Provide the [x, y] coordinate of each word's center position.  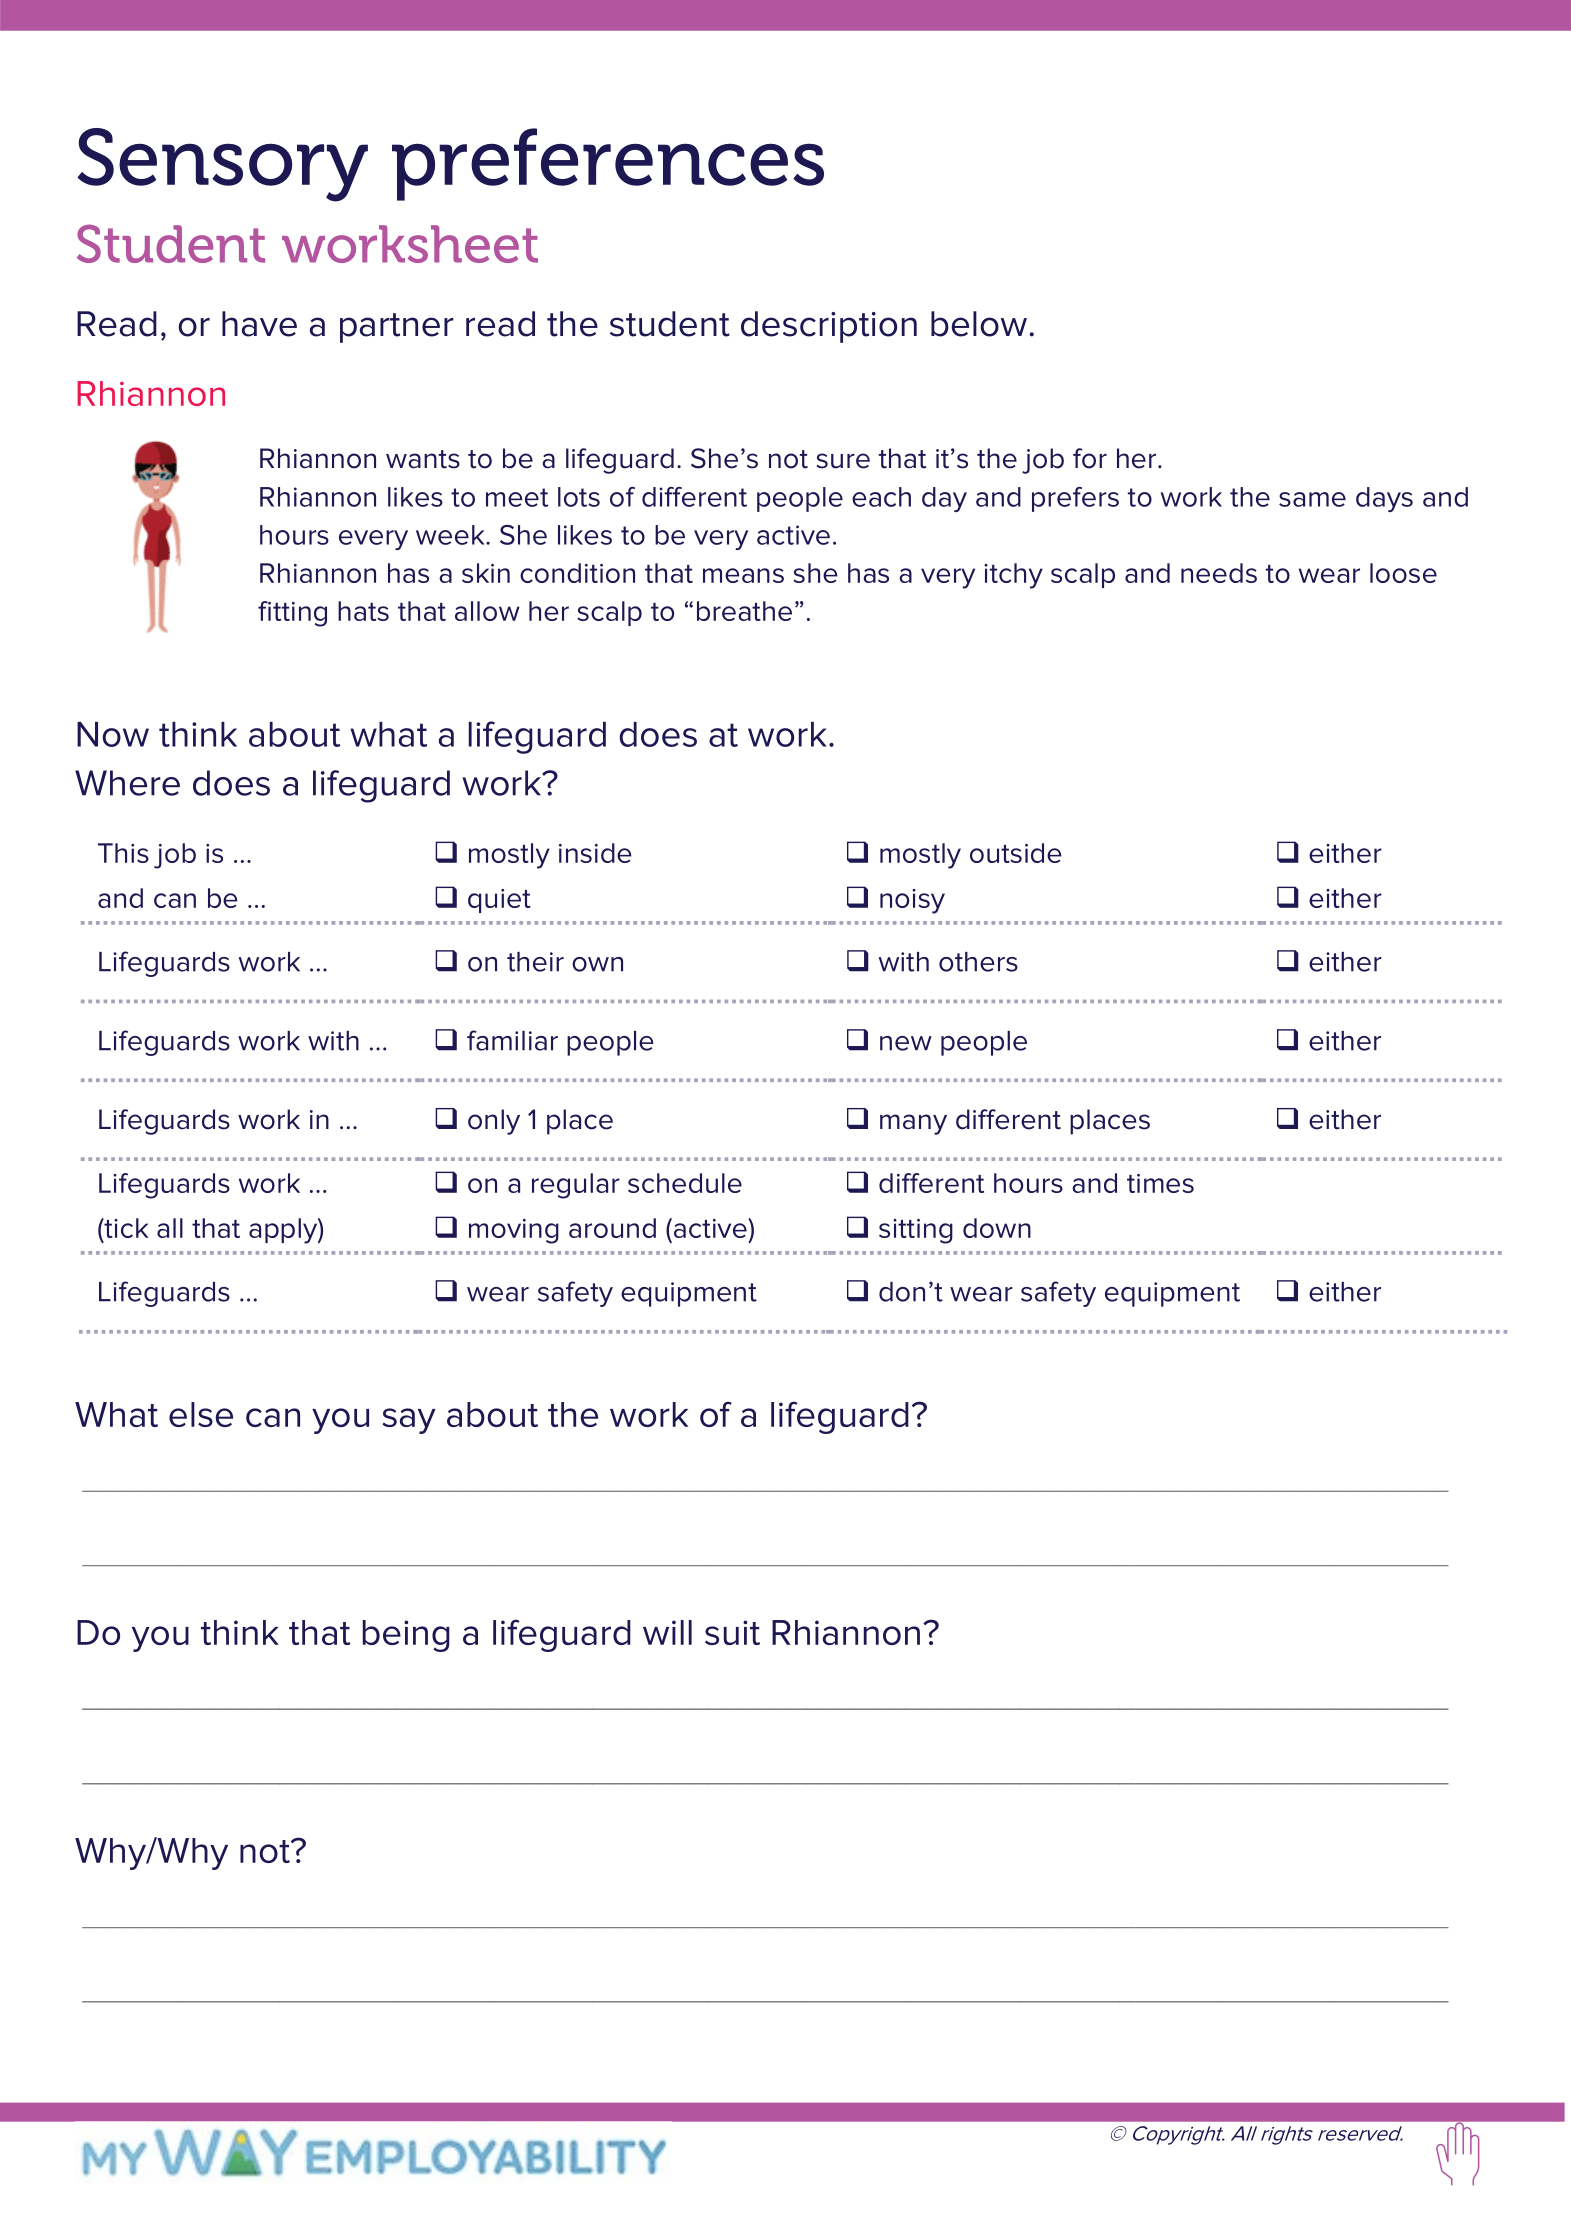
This [123, 853]
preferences [608, 164]
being [406, 1636]
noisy [912, 901]
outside [1016, 853]
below [979, 324]
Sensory [222, 165]
